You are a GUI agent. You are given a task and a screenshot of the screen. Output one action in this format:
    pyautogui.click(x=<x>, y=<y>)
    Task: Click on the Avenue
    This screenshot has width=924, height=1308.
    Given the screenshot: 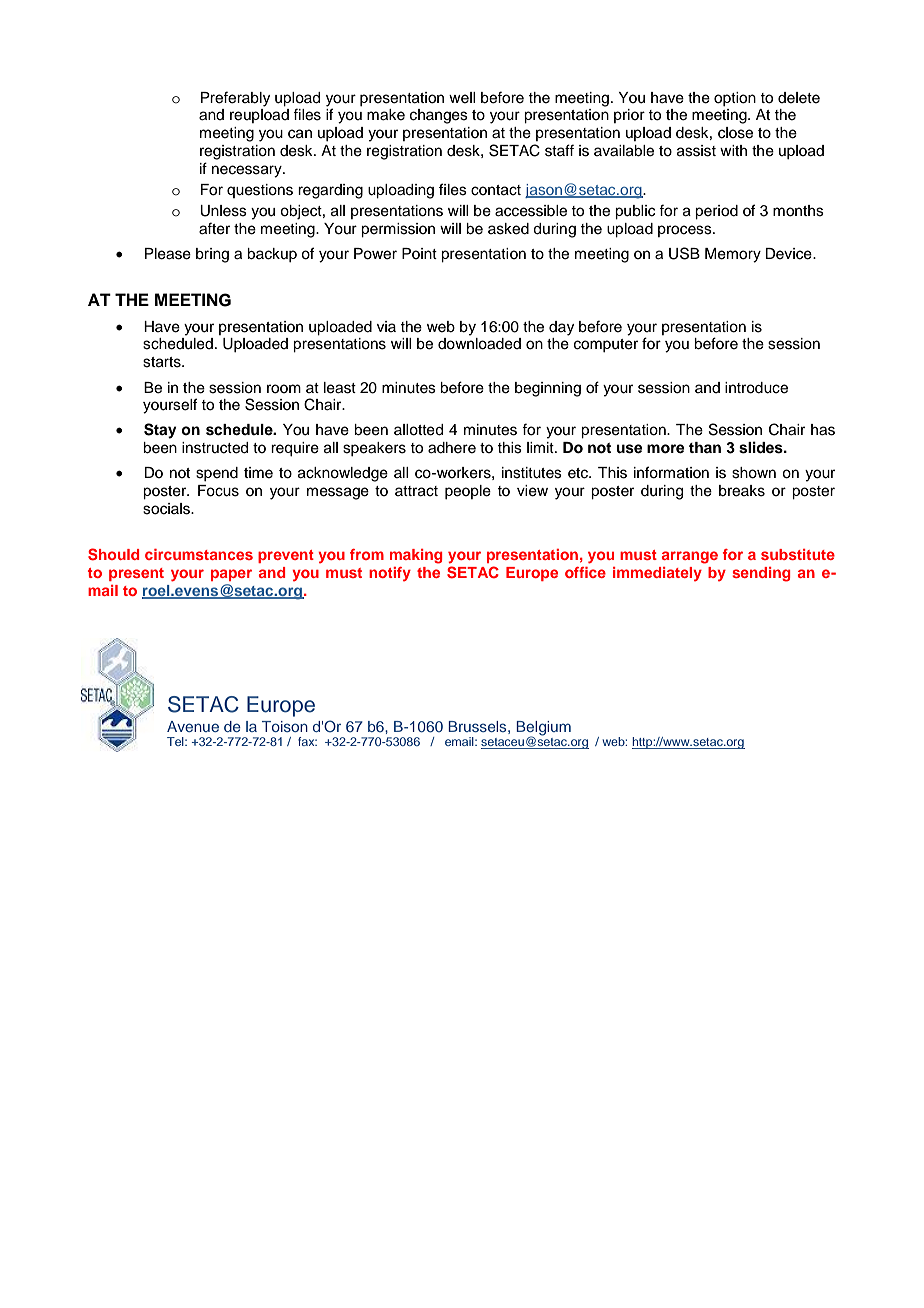 What is the action you would take?
    pyautogui.click(x=193, y=726)
